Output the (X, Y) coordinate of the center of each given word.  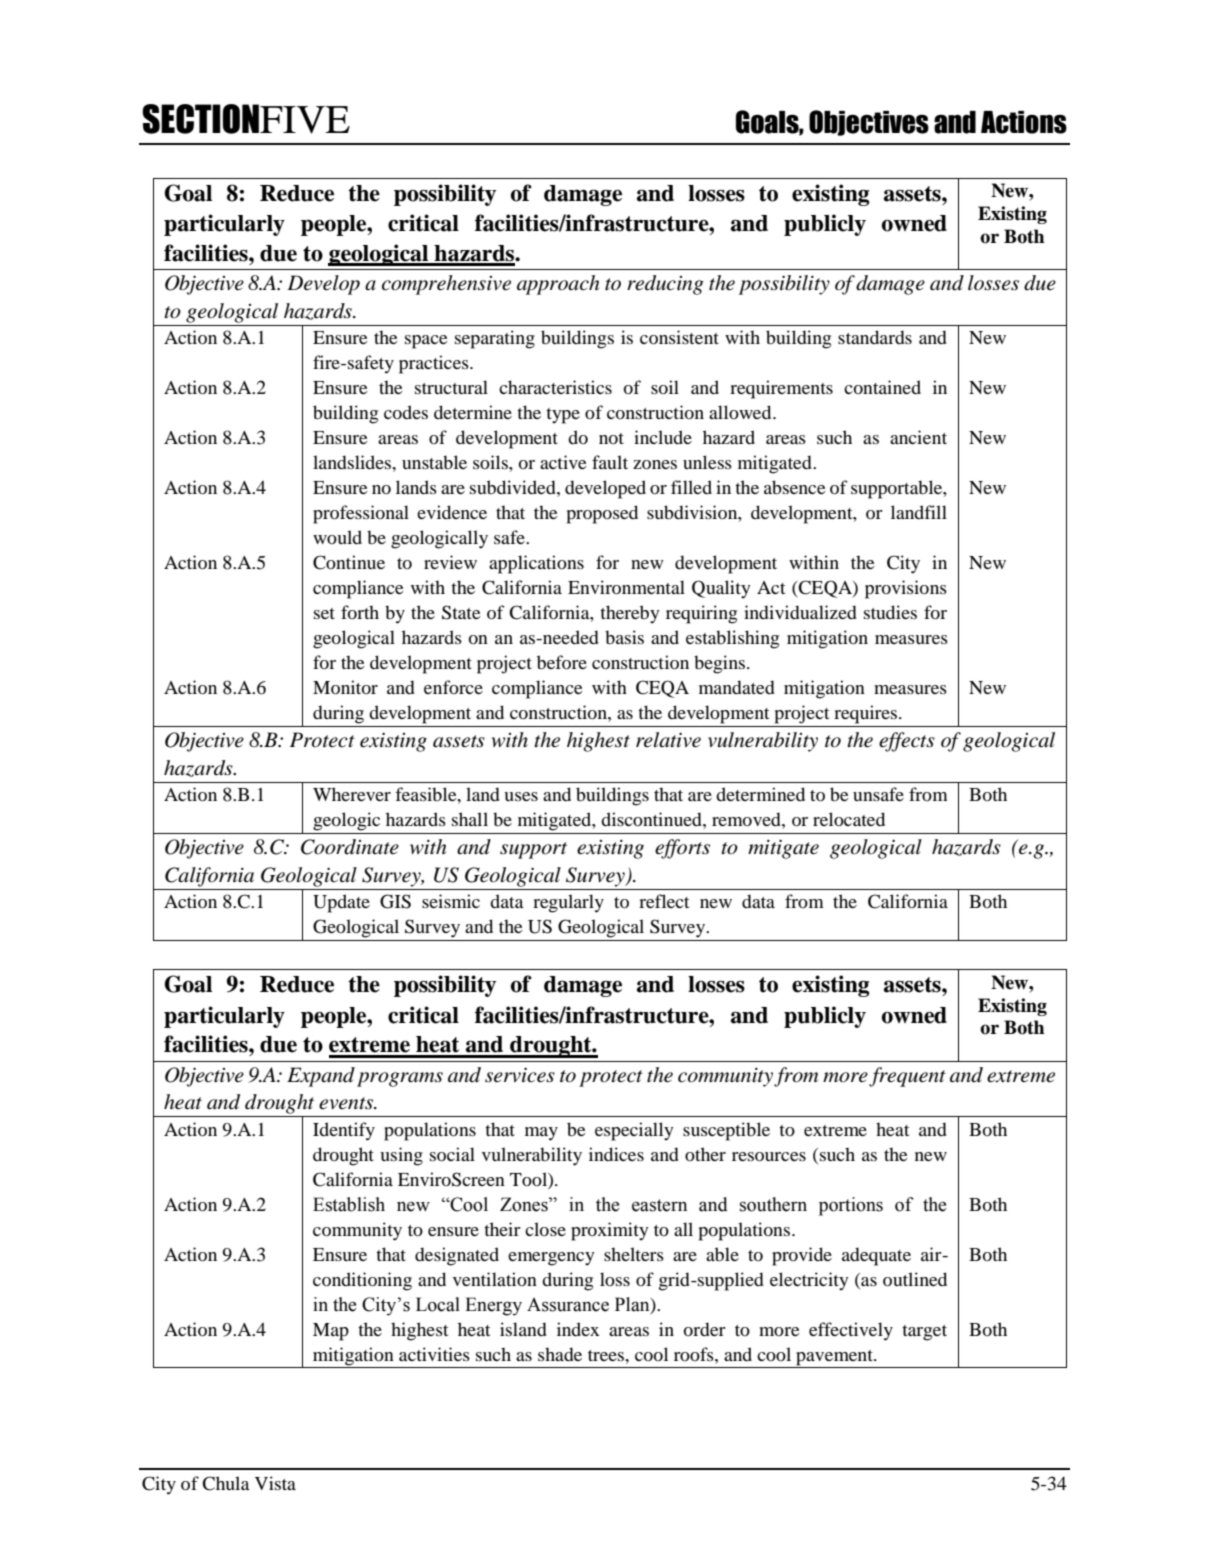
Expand (321, 1077)
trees (607, 1355)
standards (875, 337)
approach (558, 285)
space (426, 342)
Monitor (345, 687)
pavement (834, 1359)
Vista (275, 1483)
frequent (907, 1077)
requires (867, 714)
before (562, 662)
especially (634, 1131)
